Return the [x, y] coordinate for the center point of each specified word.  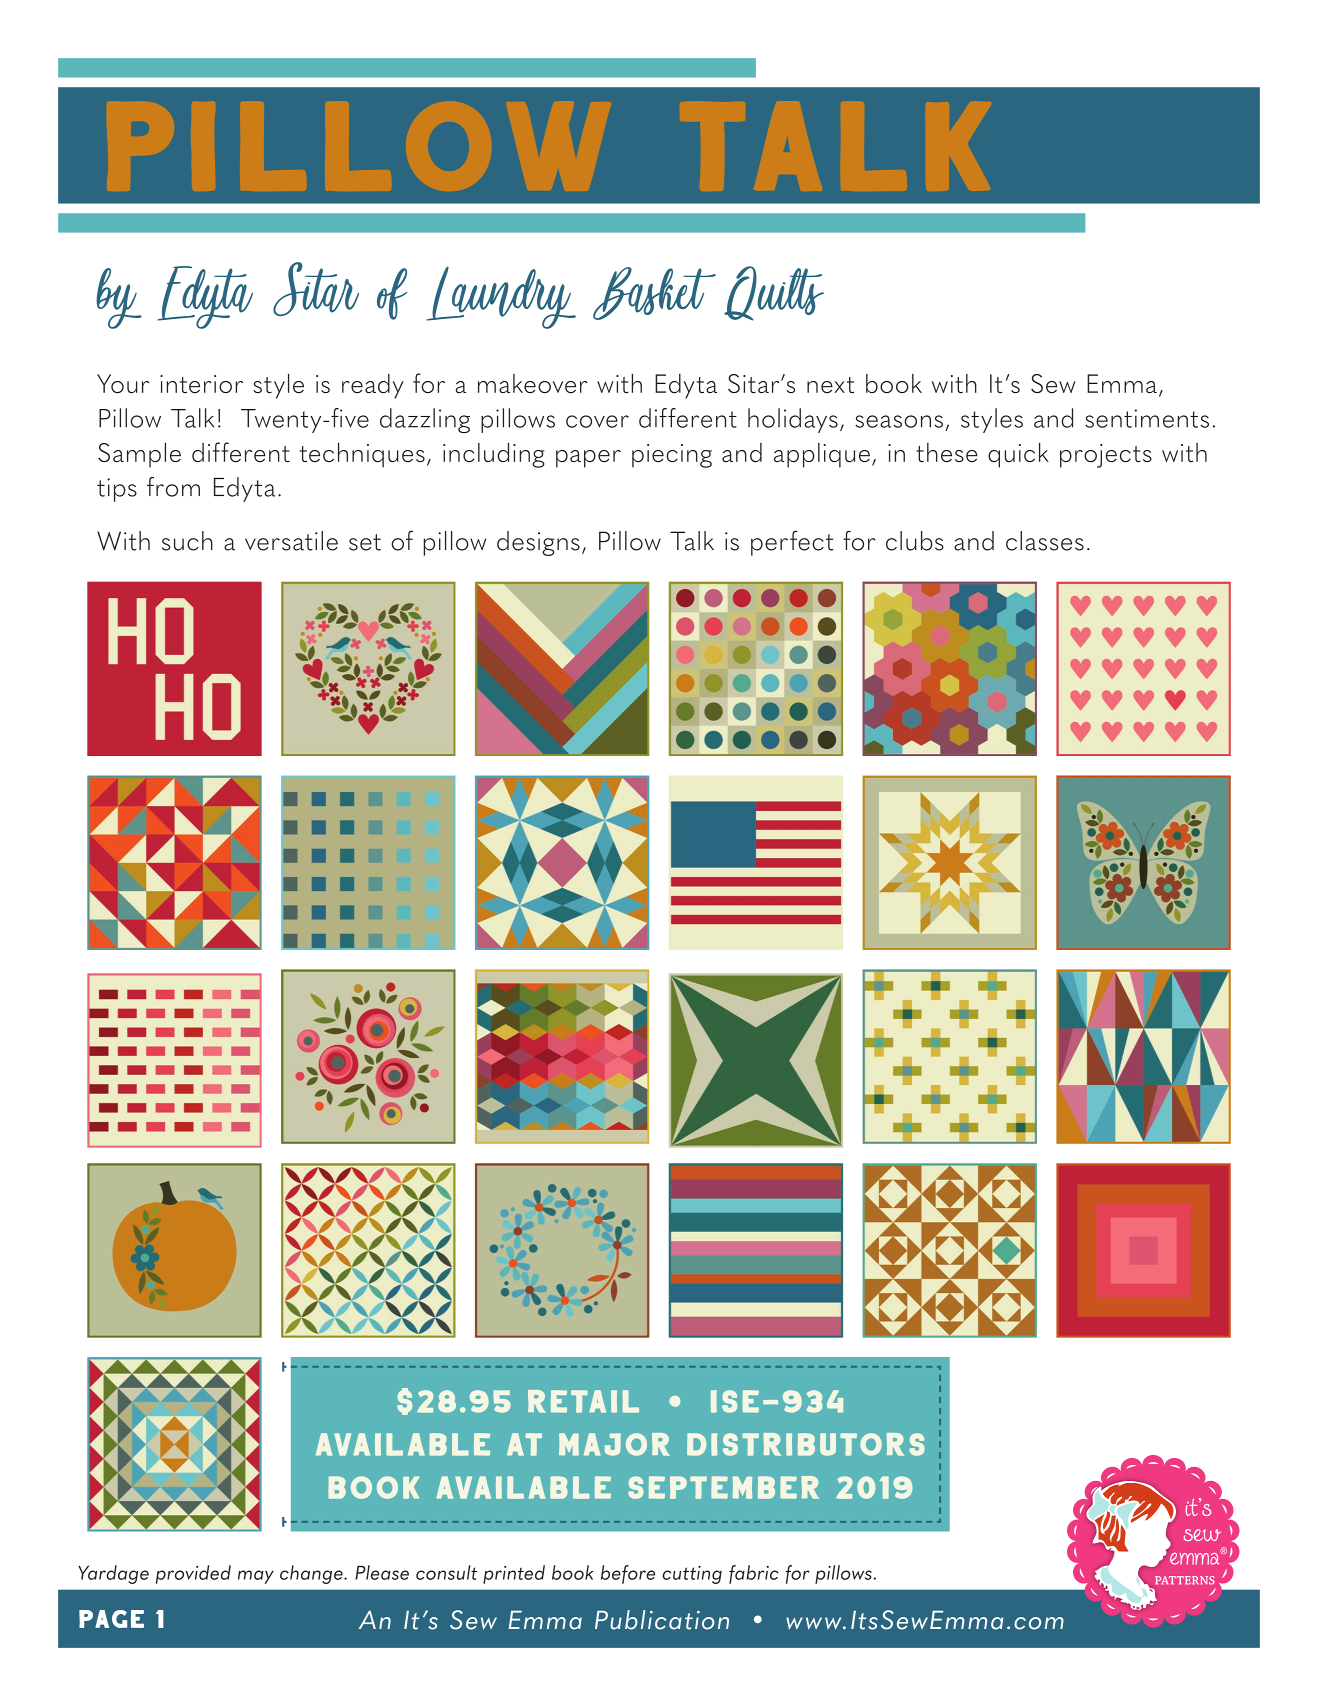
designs [538, 543]
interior [201, 384]
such [187, 541]
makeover [533, 383]
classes [1045, 541]
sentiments [1147, 418]
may [256, 1577]
